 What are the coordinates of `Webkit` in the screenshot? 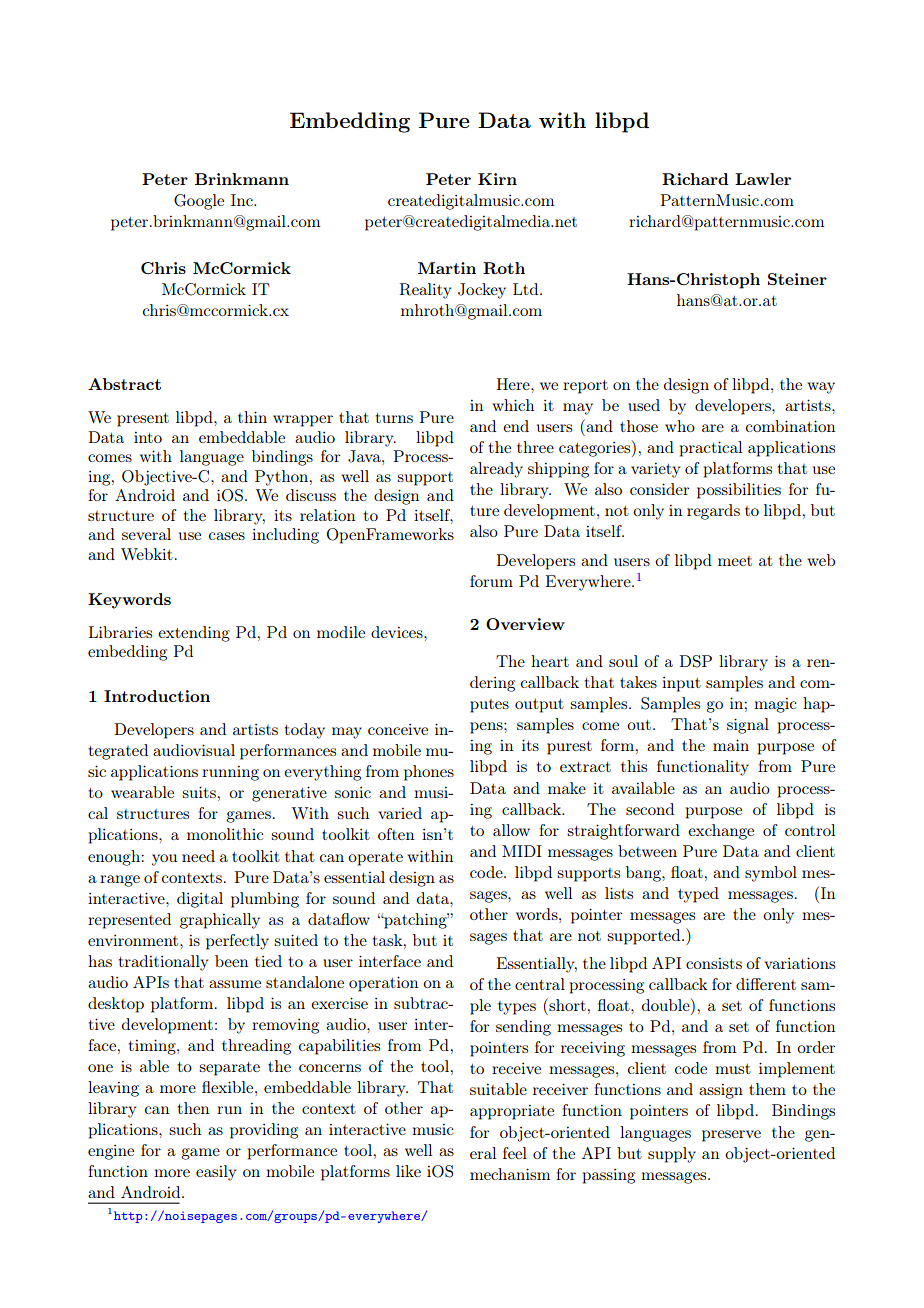 It's located at (147, 554).
